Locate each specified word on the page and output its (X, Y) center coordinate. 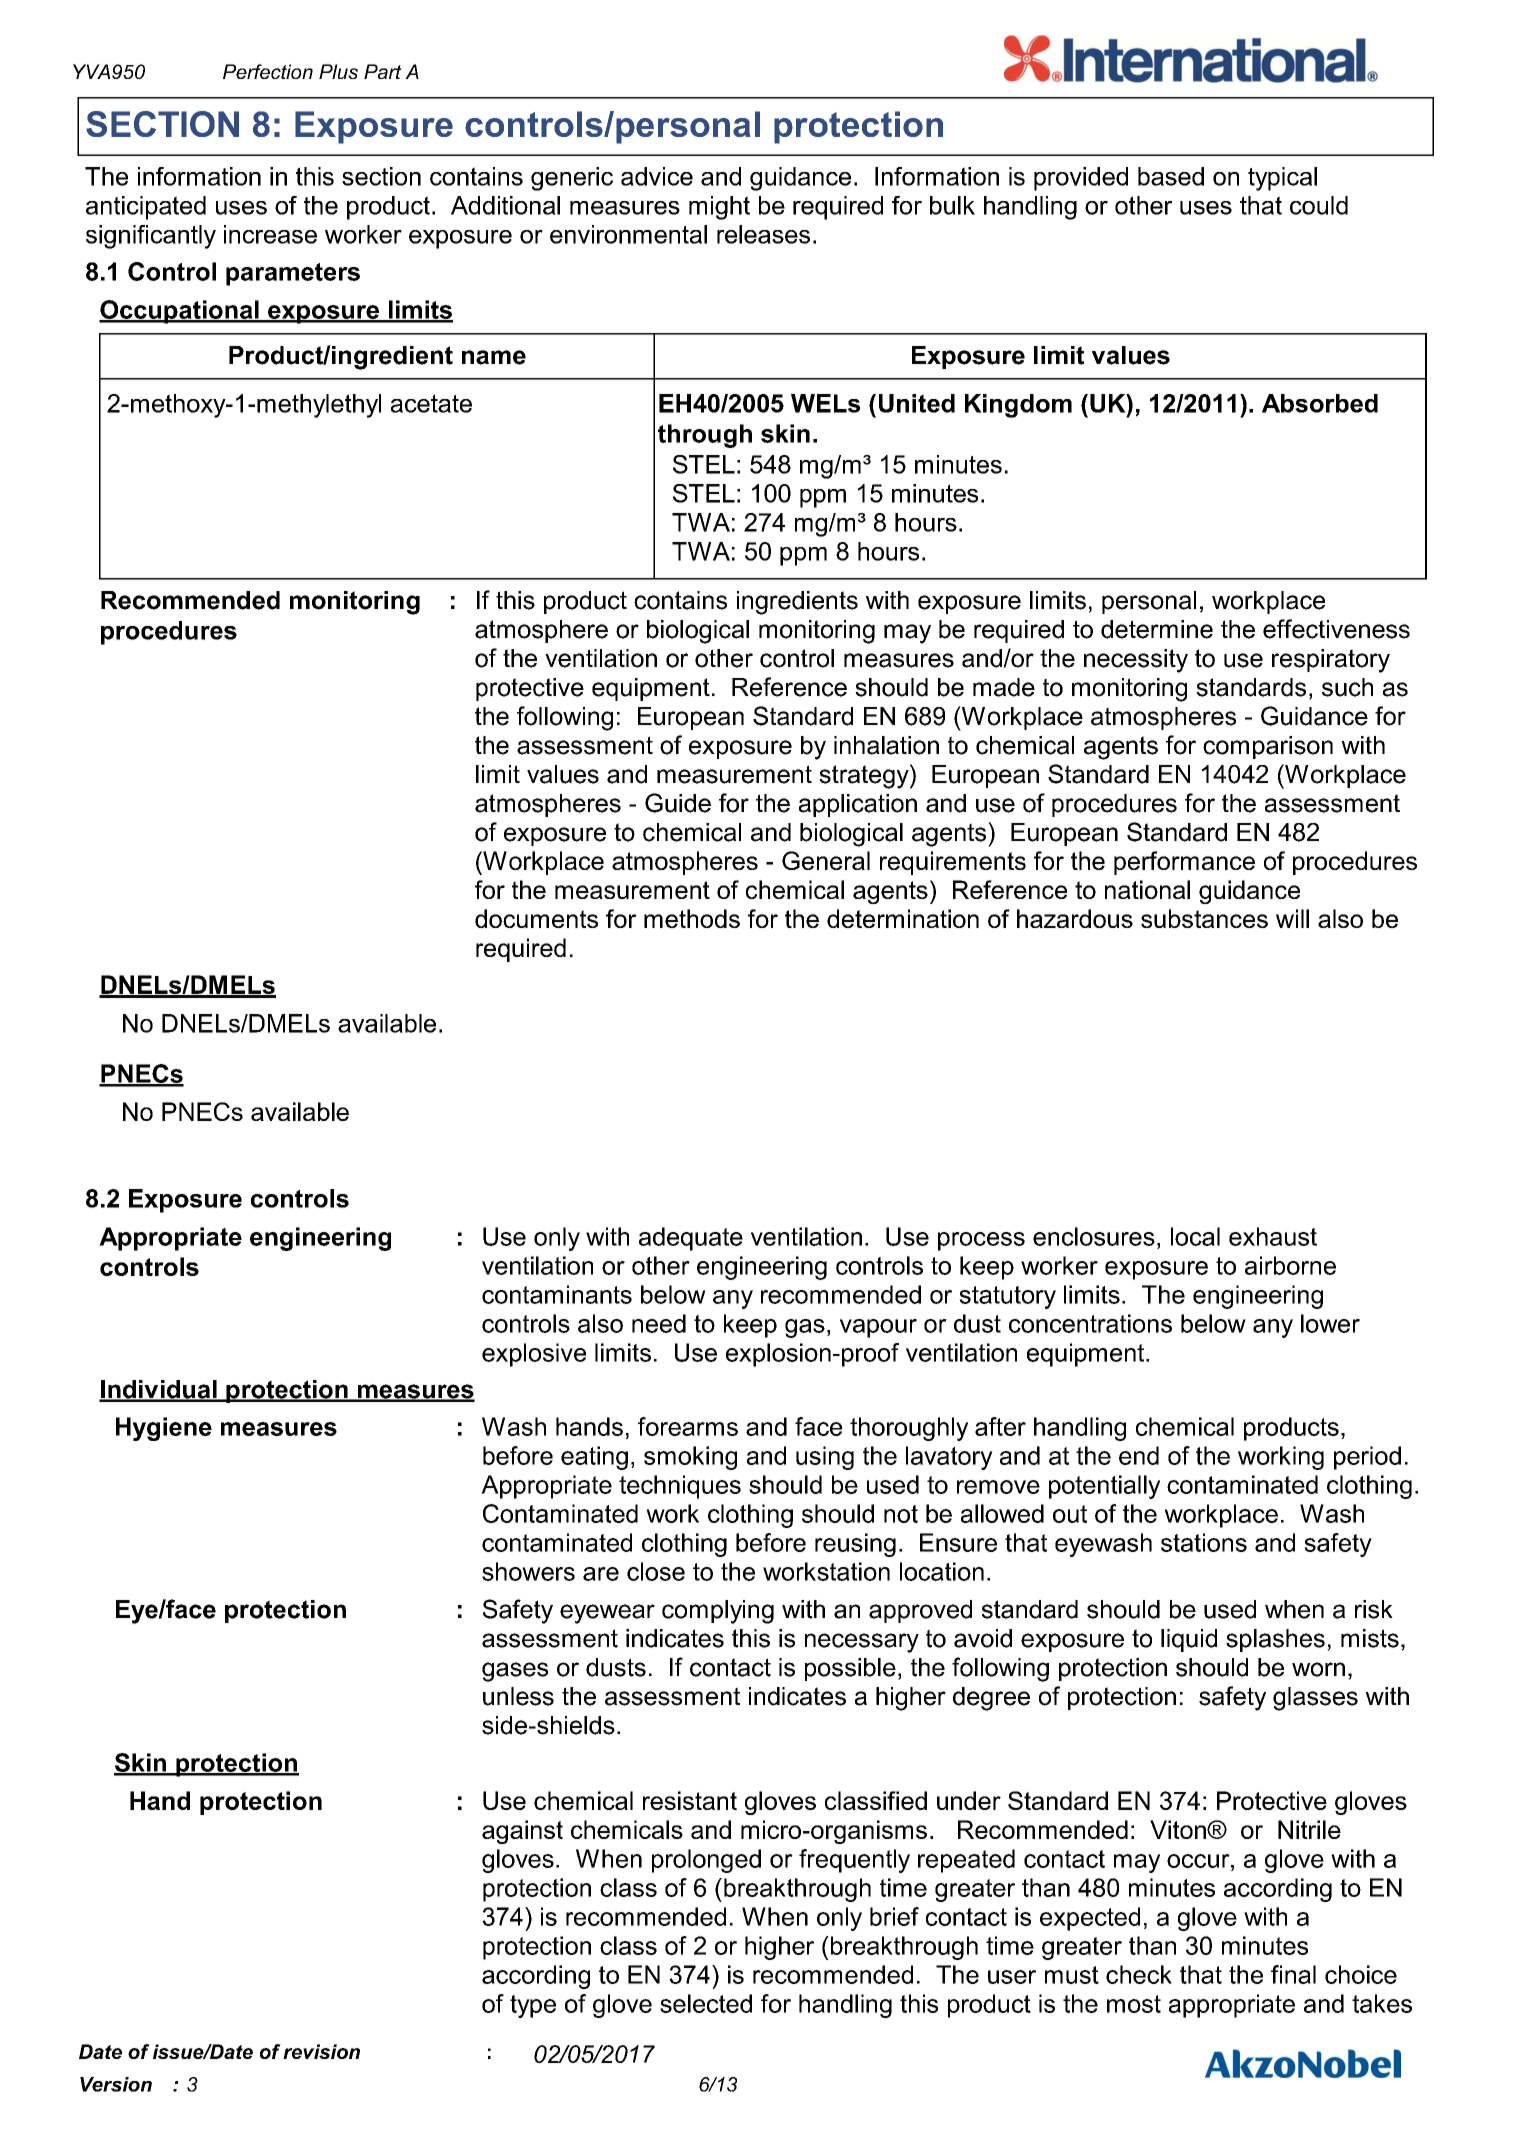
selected (706, 2003)
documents (536, 918)
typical (1282, 179)
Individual (159, 1390)
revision (321, 2051)
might (719, 208)
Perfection (268, 71)
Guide (678, 803)
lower (1330, 1323)
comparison (1268, 747)
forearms (688, 1426)
